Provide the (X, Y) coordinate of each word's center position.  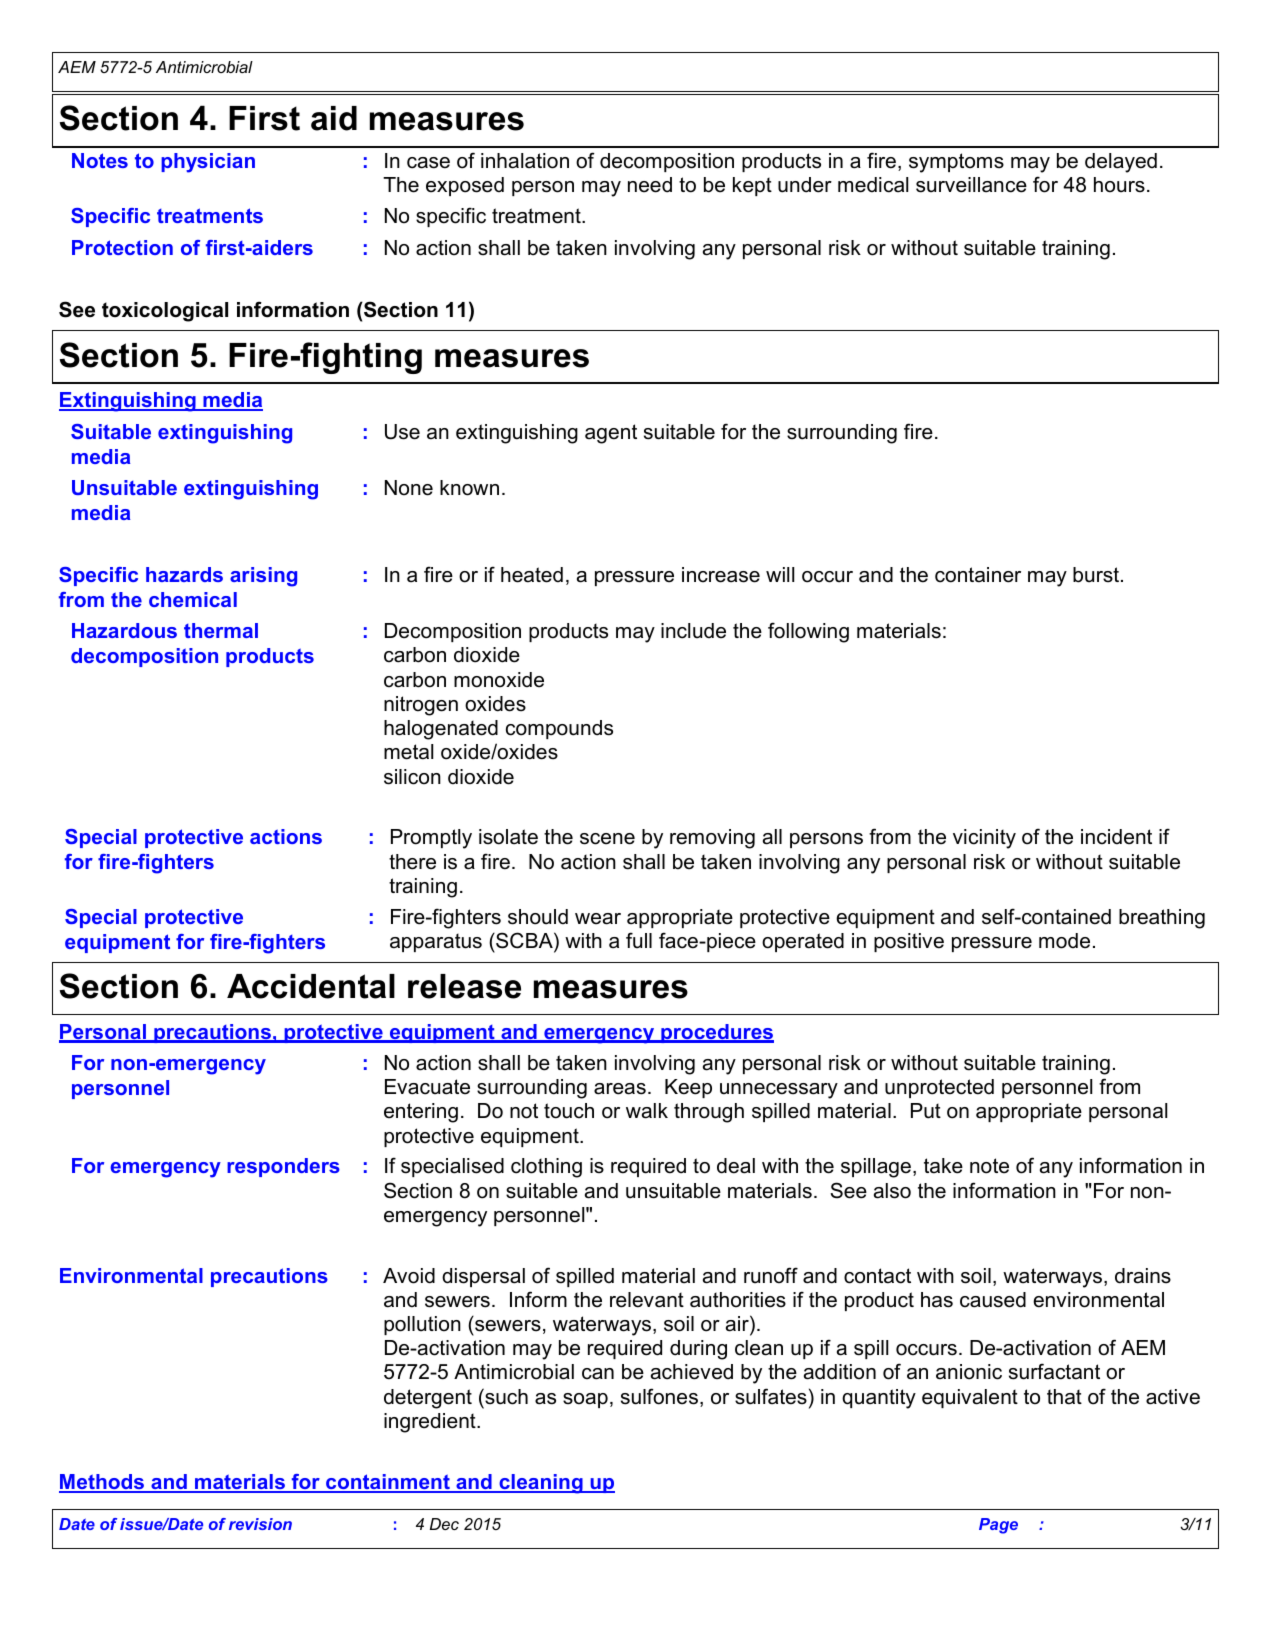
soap (585, 1400)
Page (998, 1526)
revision (260, 1524)
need (650, 185)
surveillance (971, 185)
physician (208, 163)
